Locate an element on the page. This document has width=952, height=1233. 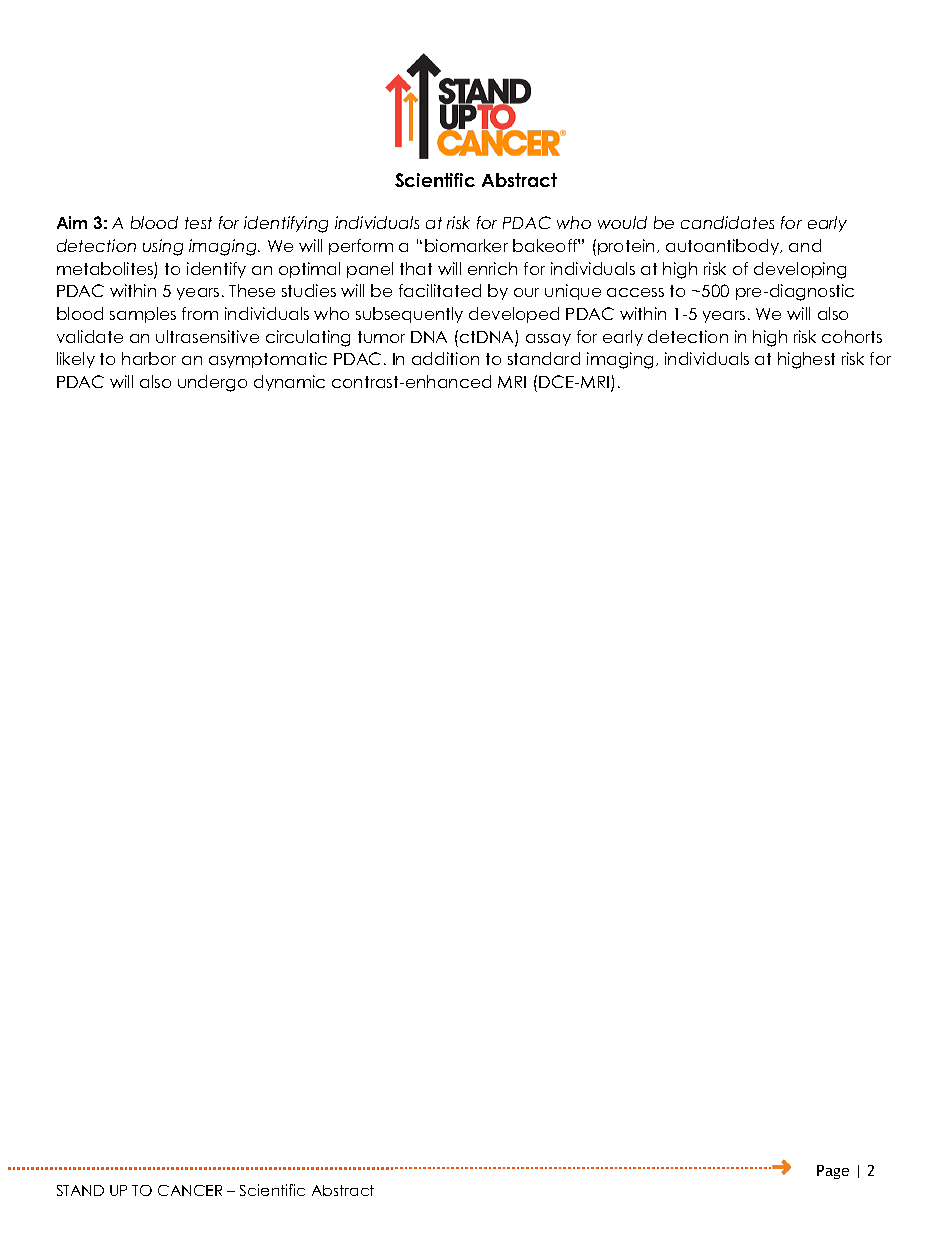
developing is located at coordinates (800, 270).
